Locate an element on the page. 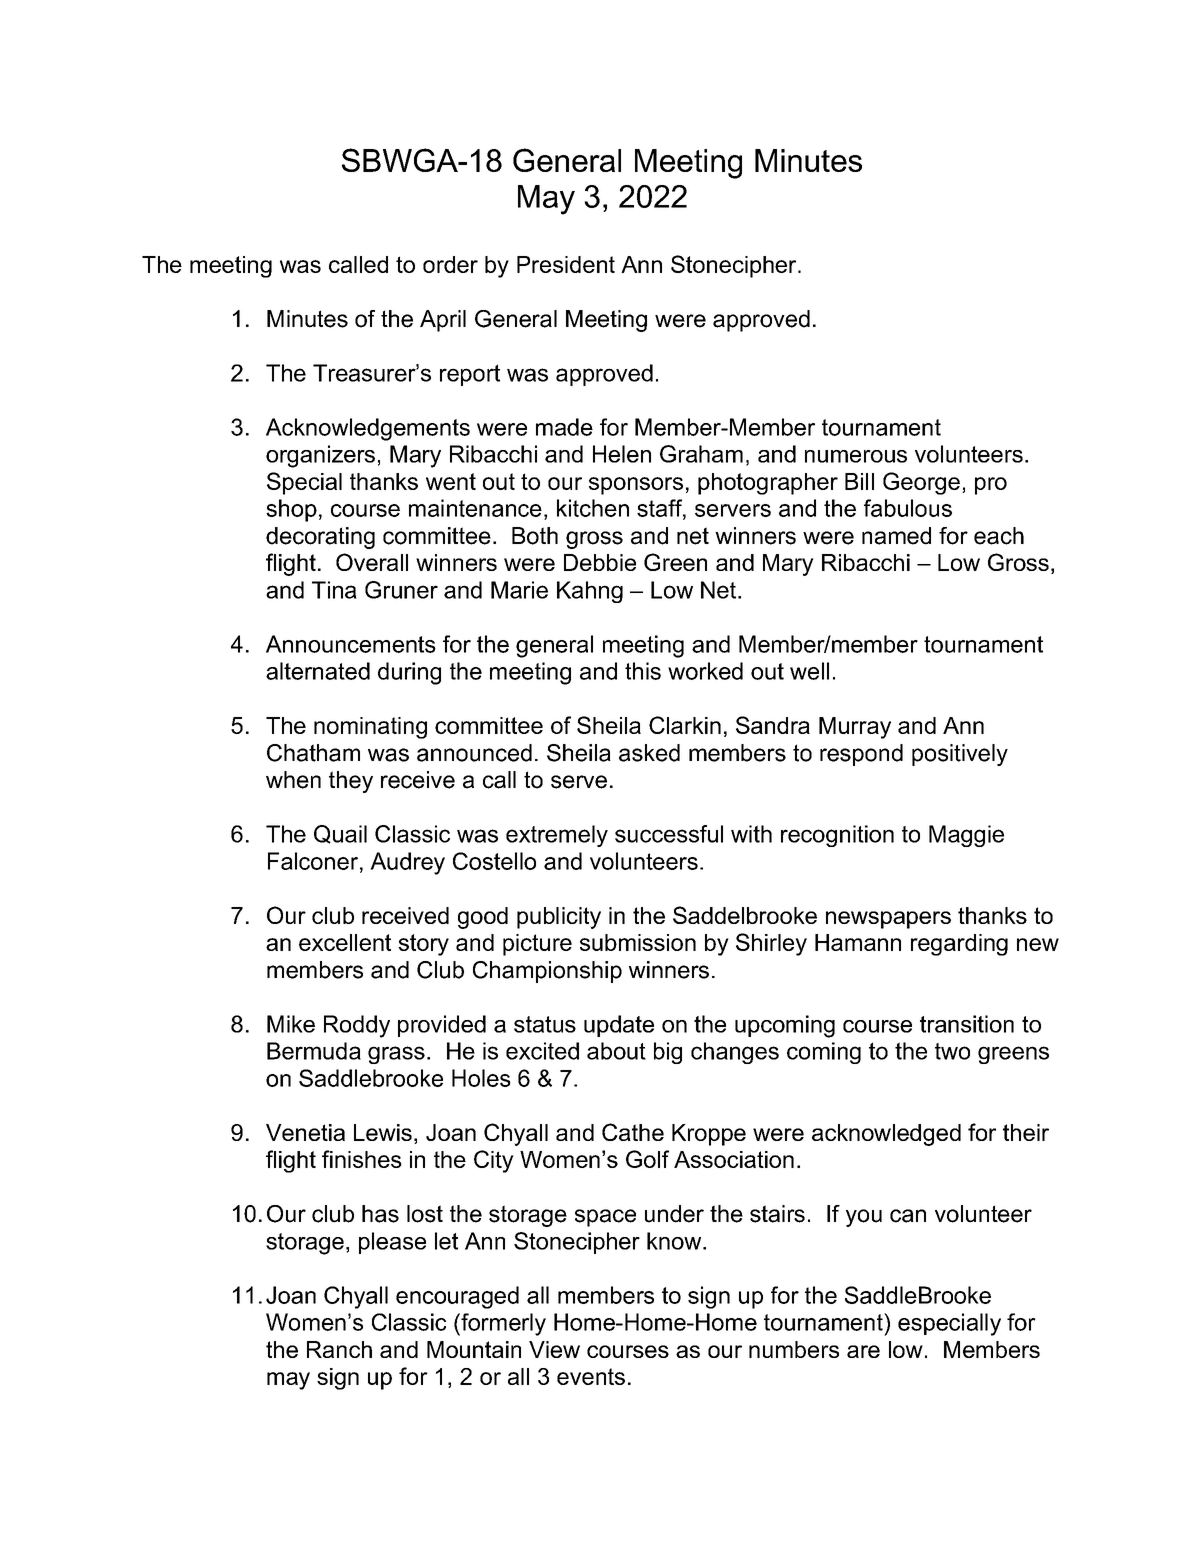 This page has height=1557, width=1203. Debbie is located at coordinates (600, 562).
